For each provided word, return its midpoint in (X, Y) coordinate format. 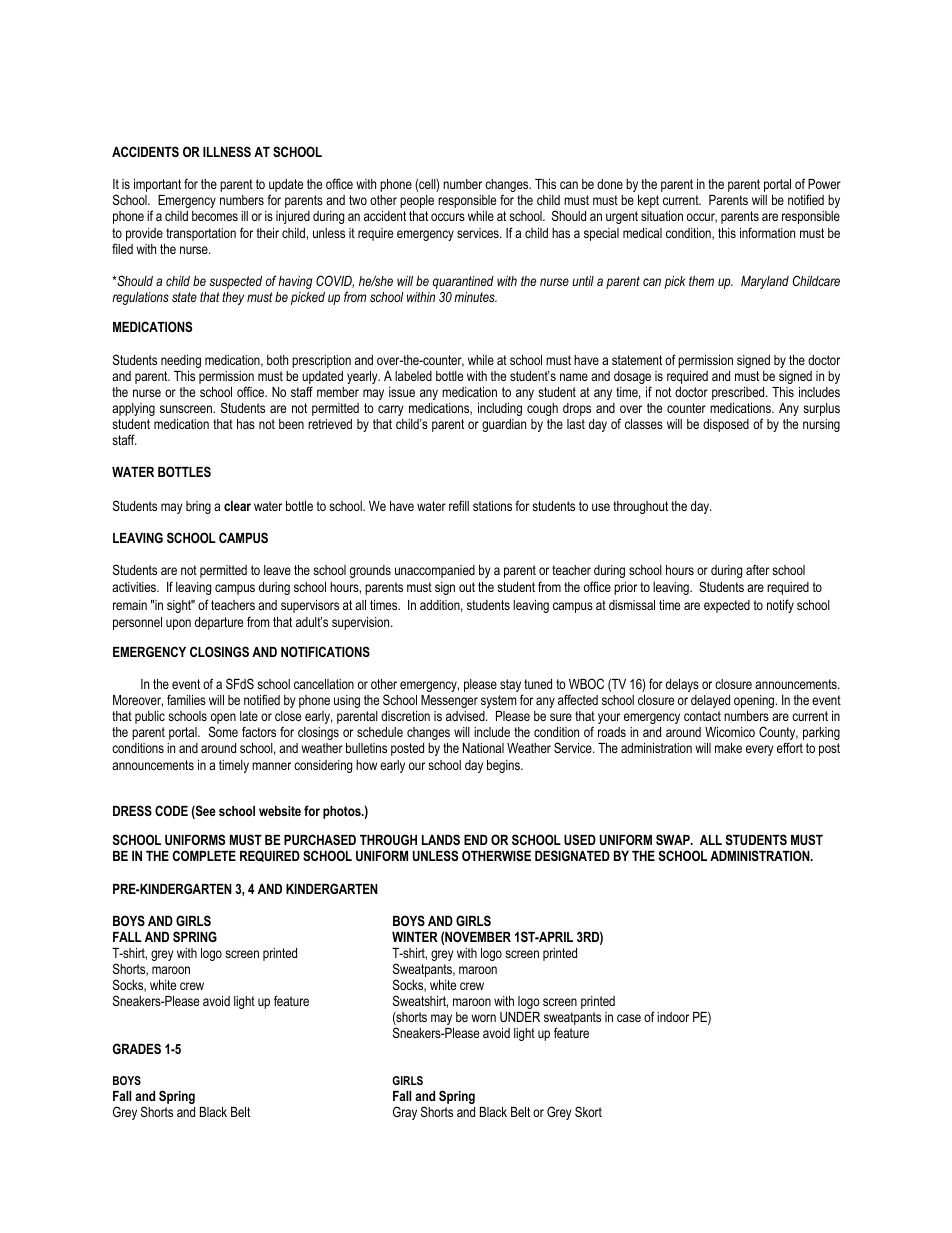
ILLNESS (227, 151)
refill (459, 505)
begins (504, 766)
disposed (726, 425)
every (760, 750)
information (767, 232)
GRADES (137, 1048)
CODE (171, 810)
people (417, 201)
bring (198, 507)
